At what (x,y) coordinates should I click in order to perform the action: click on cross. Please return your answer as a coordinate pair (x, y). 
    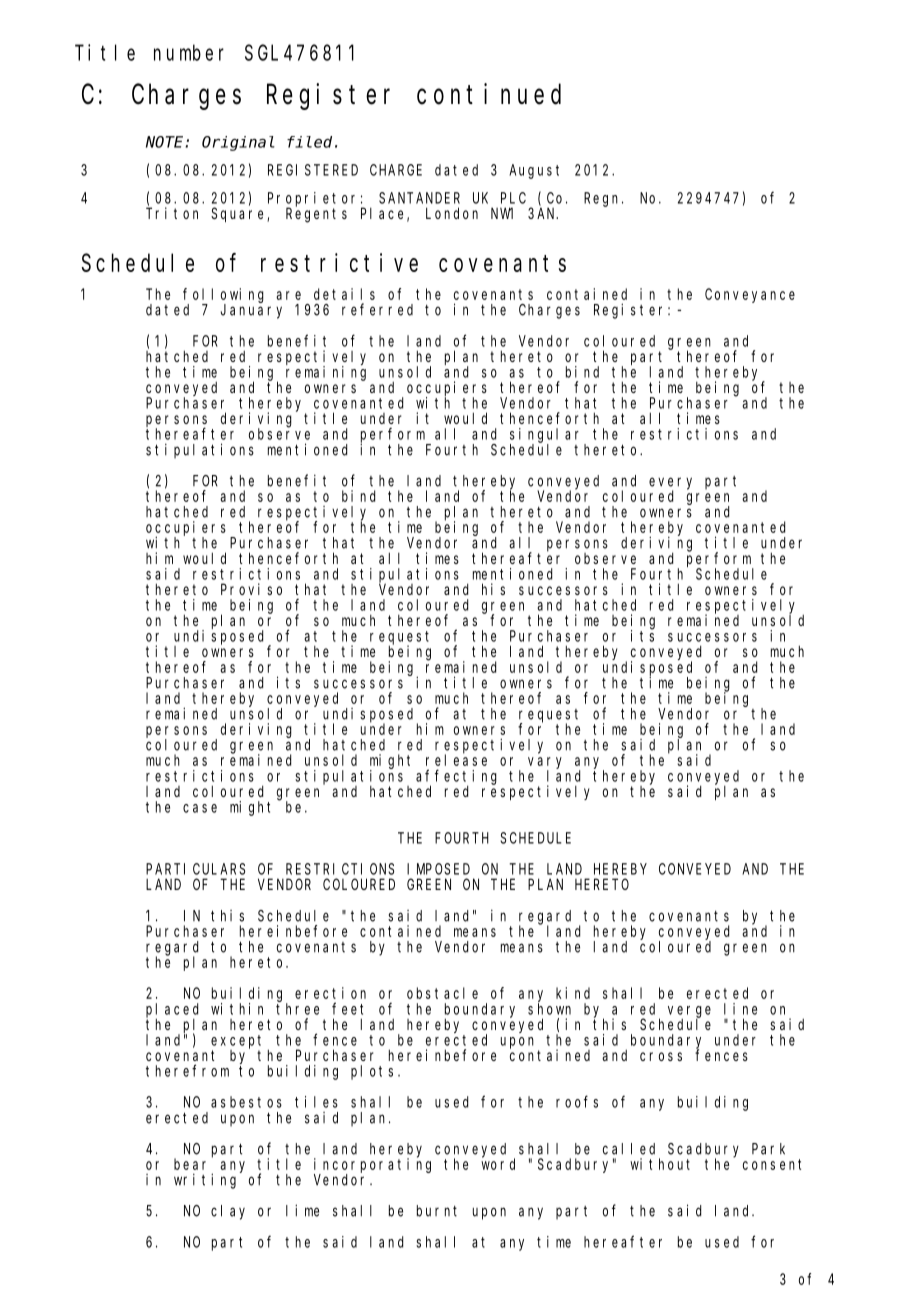
    Looking at the image, I should click on (661, 1056).
